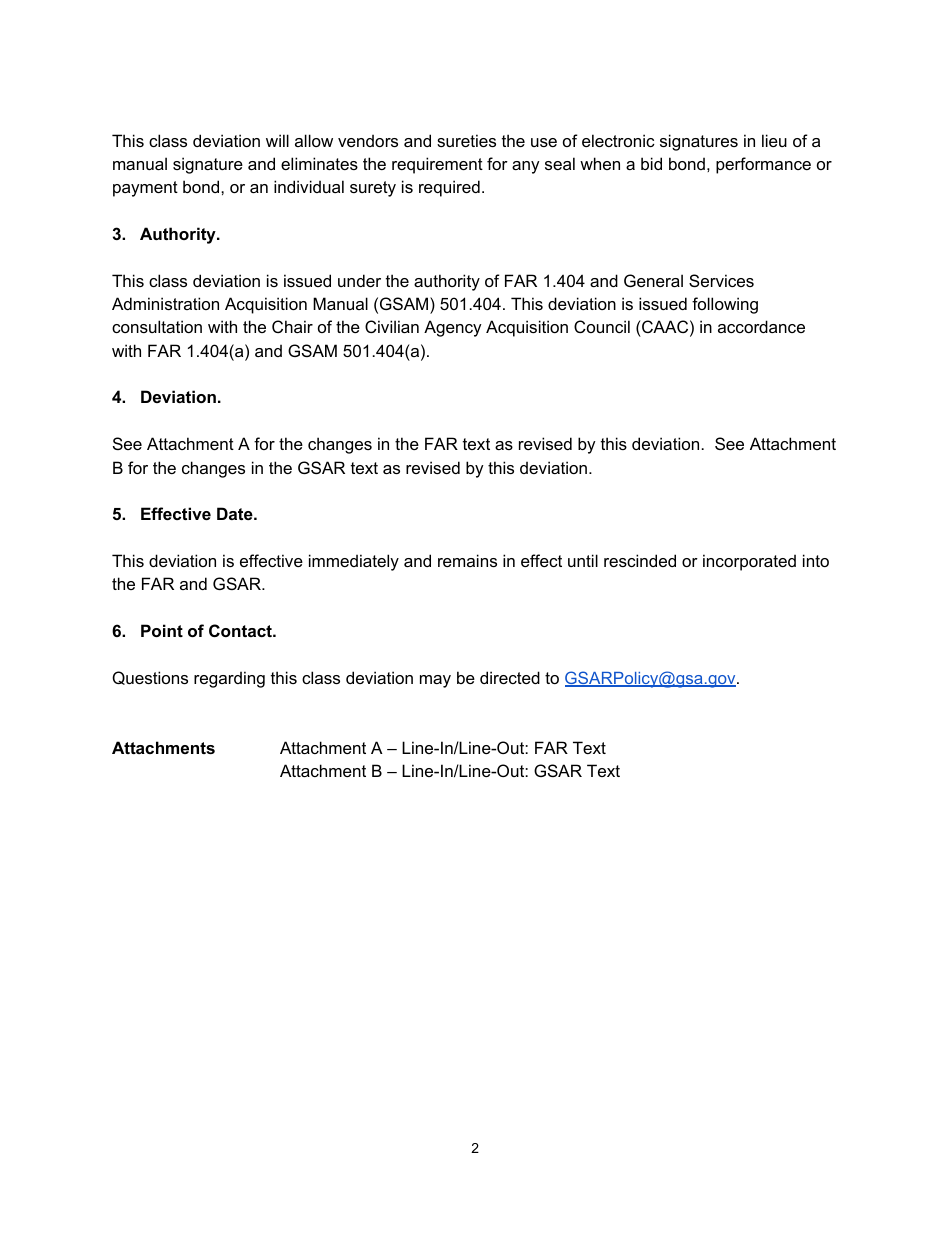 The width and height of the screenshot is (952, 1233). What do you see at coordinates (392, 326) in the screenshot?
I see `Civilian` at bounding box center [392, 326].
